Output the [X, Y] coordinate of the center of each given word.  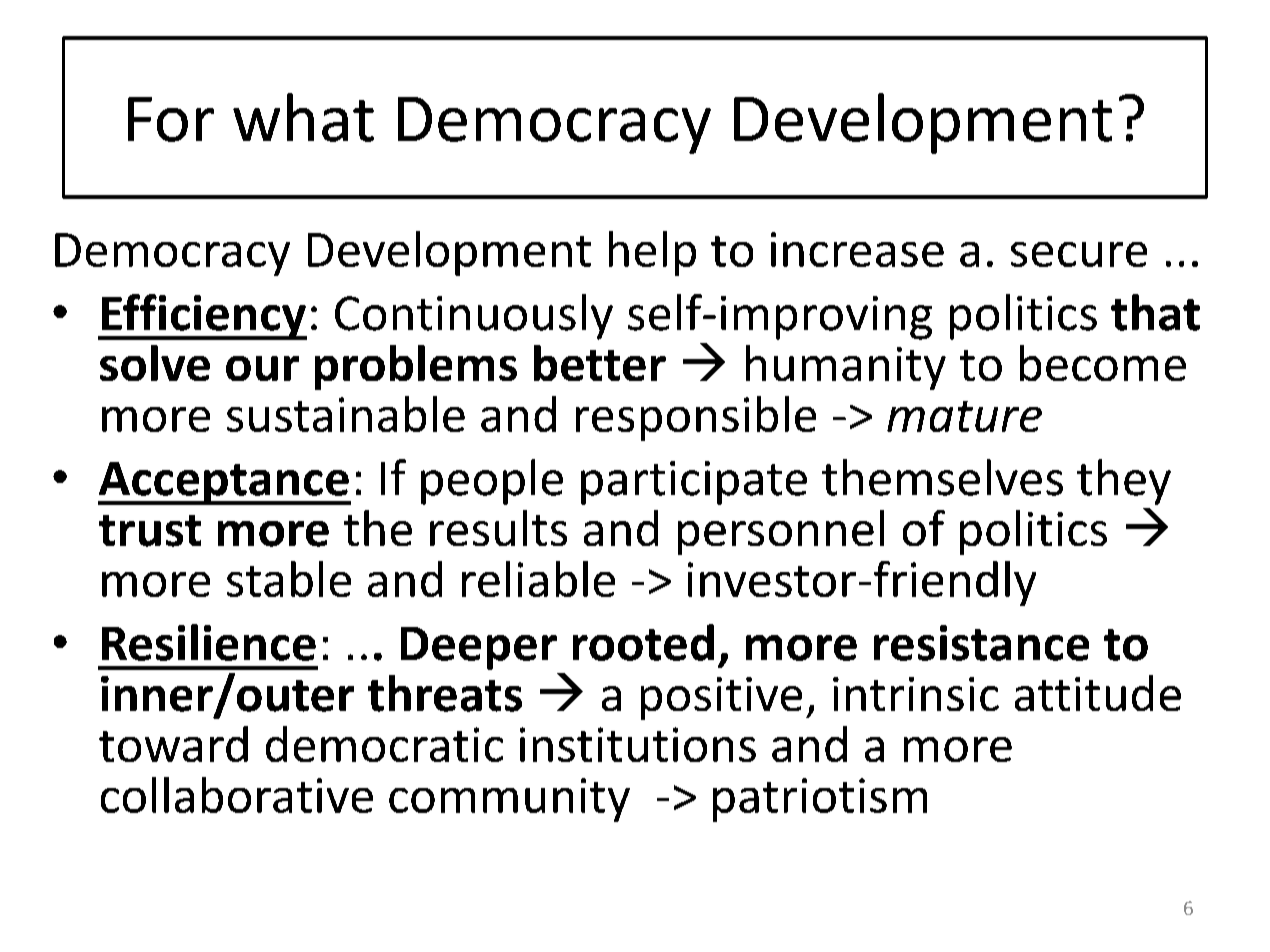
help [652, 253]
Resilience [209, 642]
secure [1079, 254]
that [1155, 312]
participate [694, 483]
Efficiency [203, 317]
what [303, 117]
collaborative [237, 795]
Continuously [474, 317]
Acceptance [224, 483]
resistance [981, 643]
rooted [643, 642]
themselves [942, 477]
